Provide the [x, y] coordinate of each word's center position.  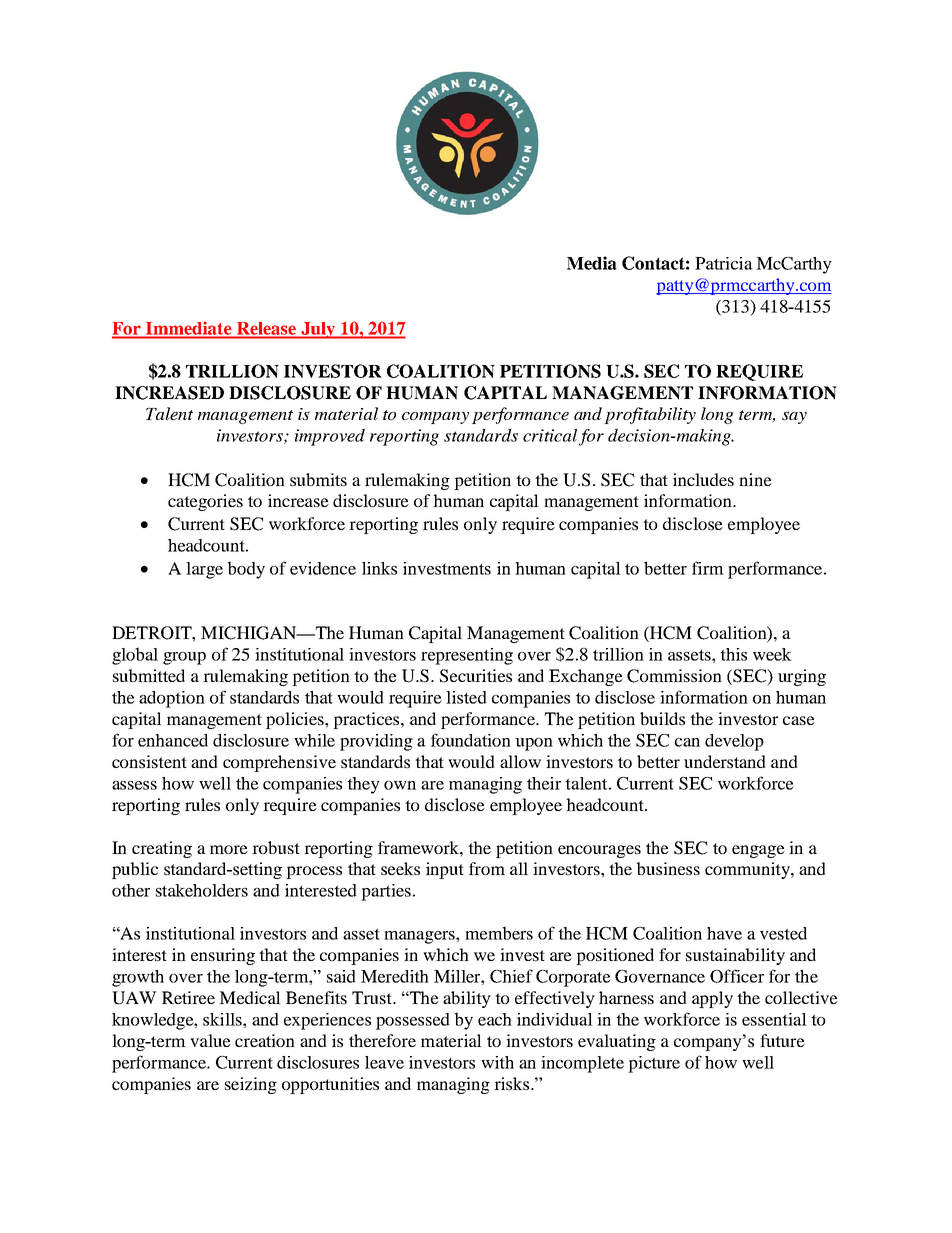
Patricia [724, 263]
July [318, 330]
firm [708, 568]
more [229, 849]
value [210, 1040]
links [379, 568]
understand [725, 761]
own [400, 785]
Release [267, 328]
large [204, 570]
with [497, 1062]
